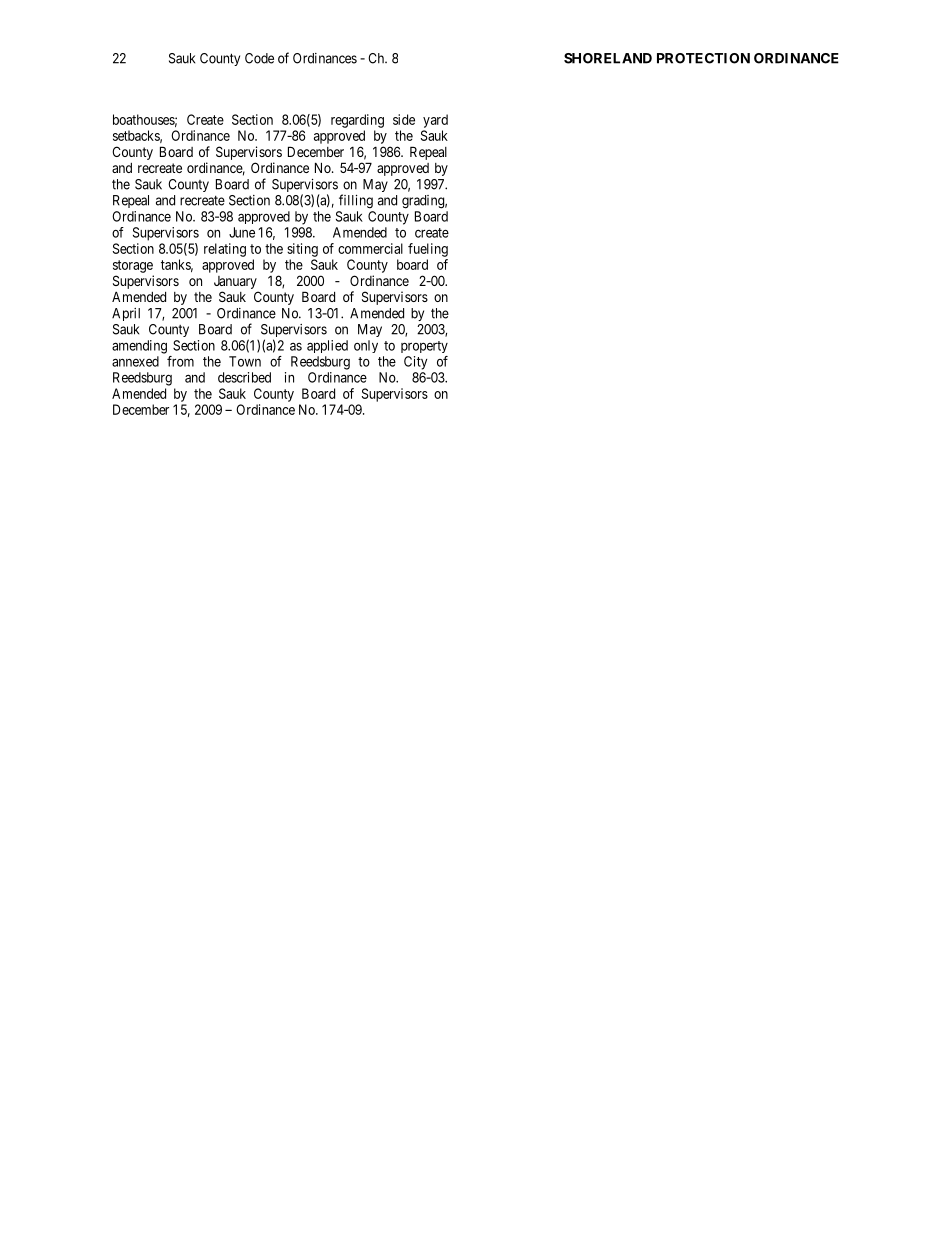  Describe the element at coordinates (428, 250) in the document. I see `fueling` at that location.
